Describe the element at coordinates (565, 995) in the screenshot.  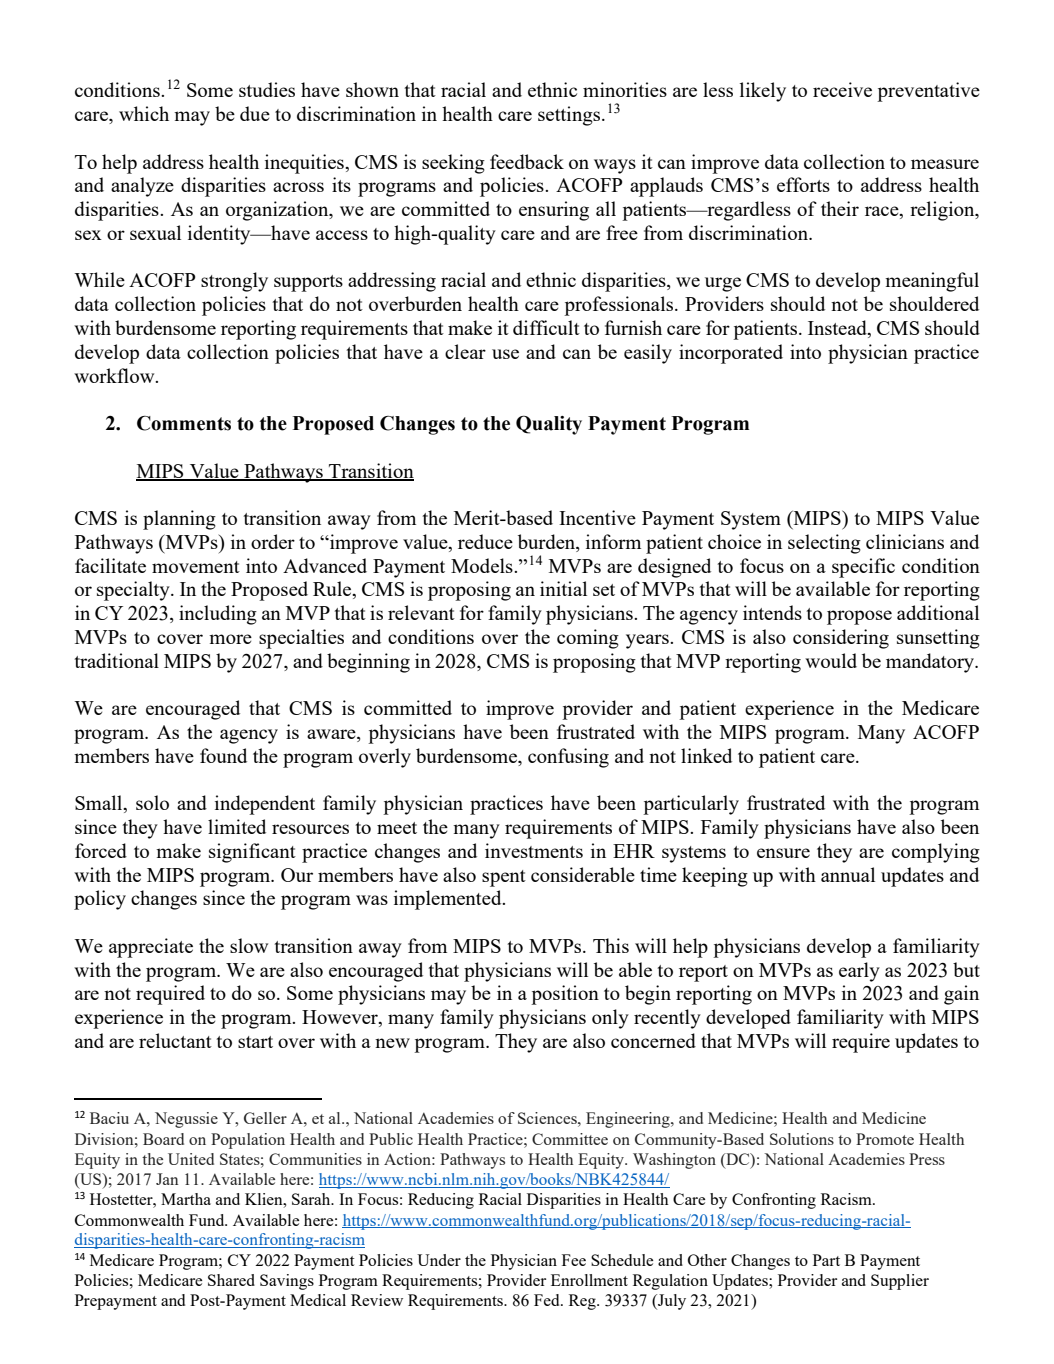
I see `position` at that location.
